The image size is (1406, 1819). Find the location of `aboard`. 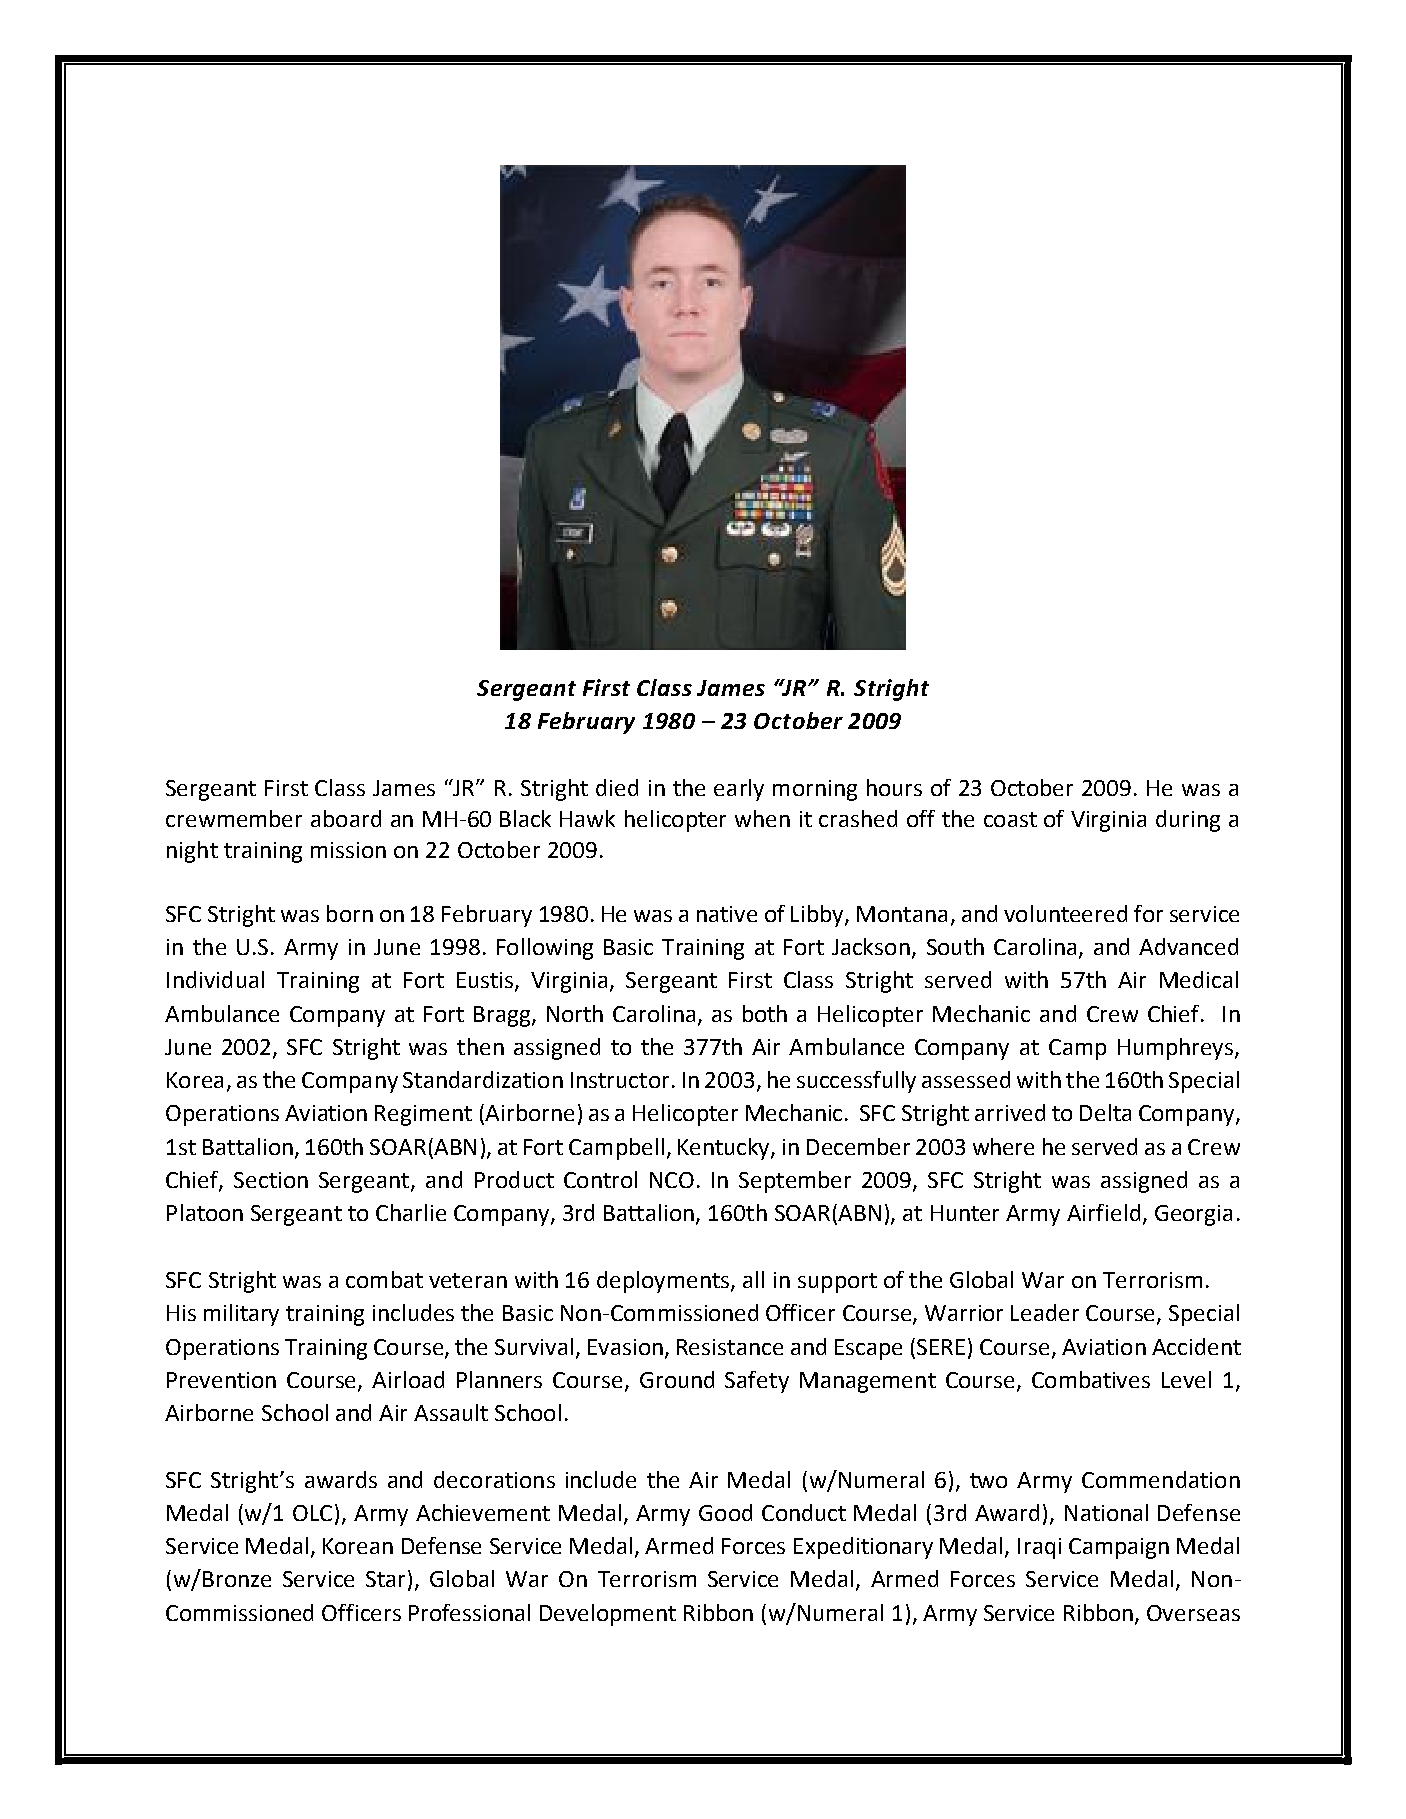

aboard is located at coordinates (346, 818).
